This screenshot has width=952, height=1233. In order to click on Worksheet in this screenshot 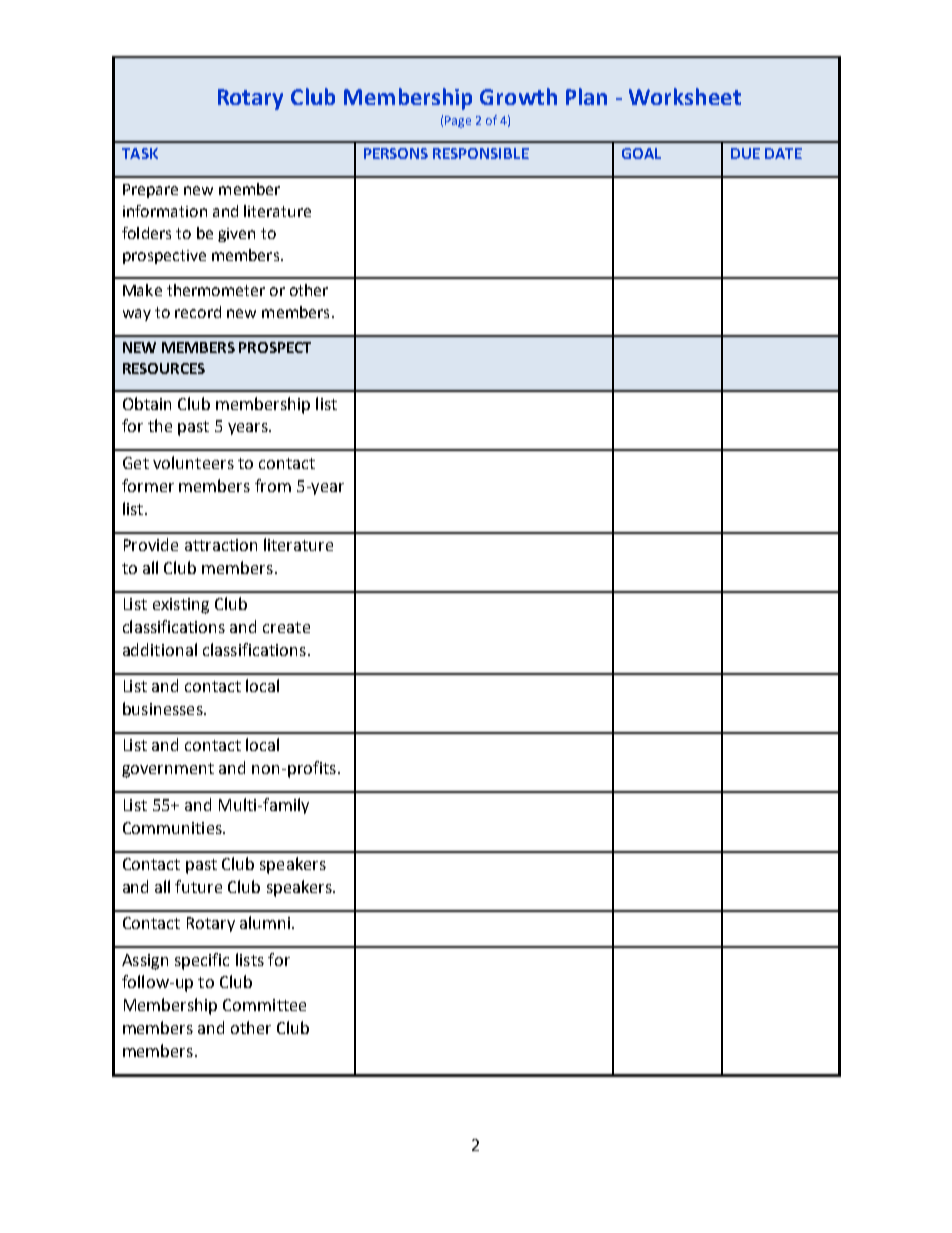, I will do `click(685, 96)`.
